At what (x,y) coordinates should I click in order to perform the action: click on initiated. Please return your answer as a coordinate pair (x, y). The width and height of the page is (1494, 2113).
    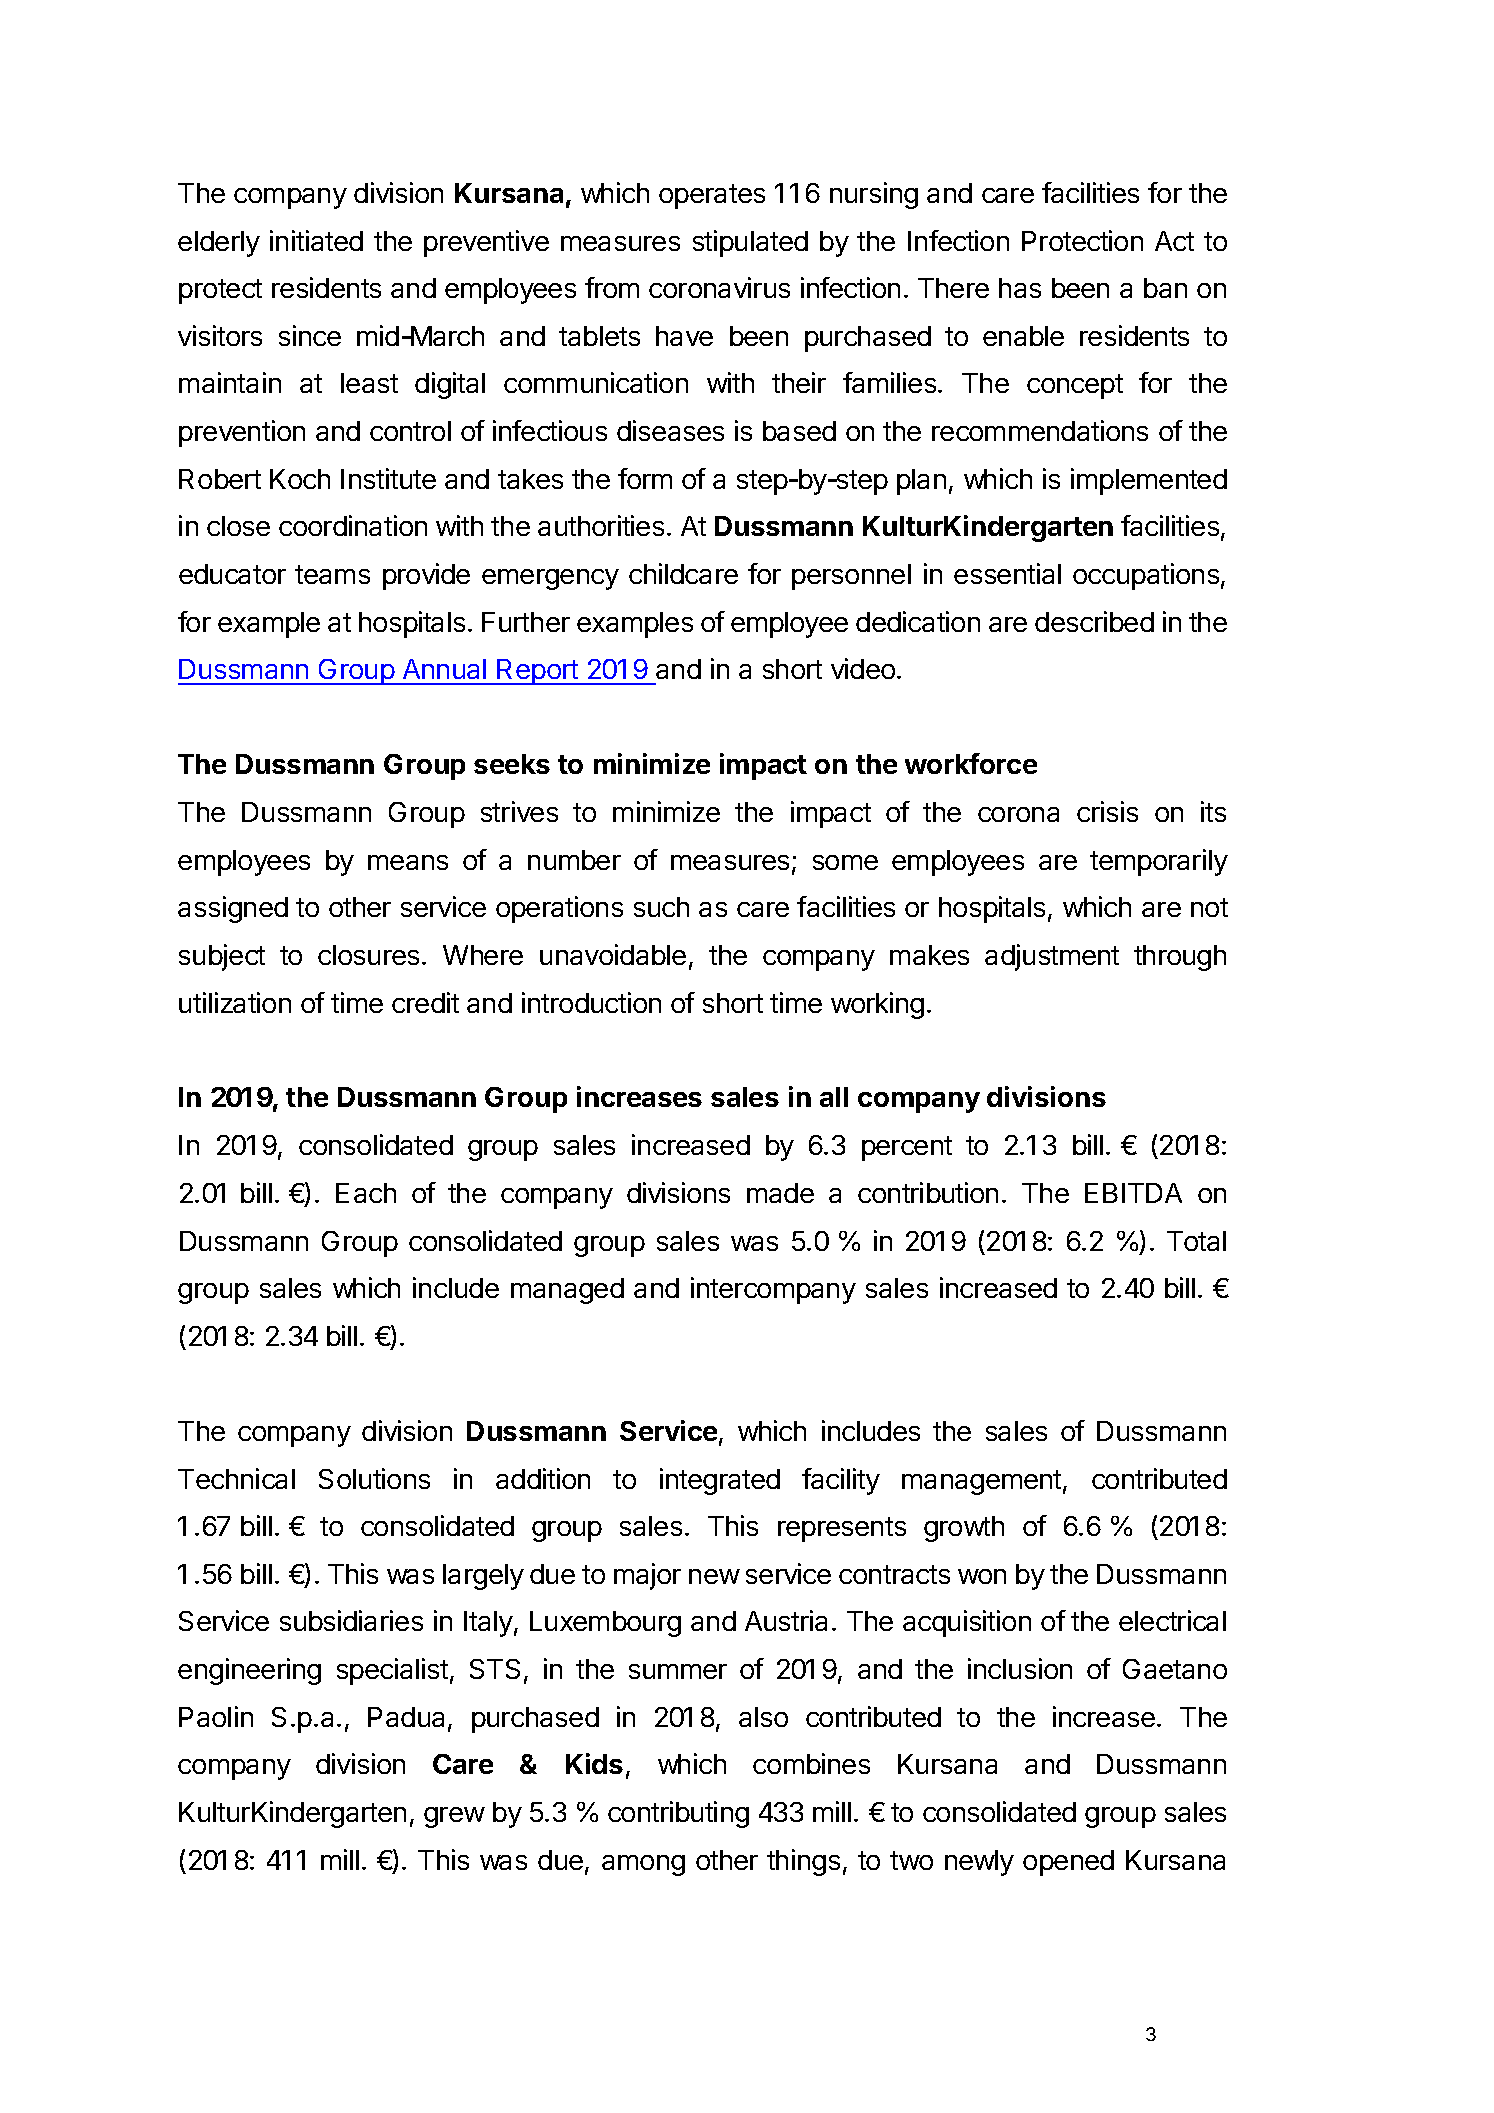
    Looking at the image, I should click on (316, 240).
